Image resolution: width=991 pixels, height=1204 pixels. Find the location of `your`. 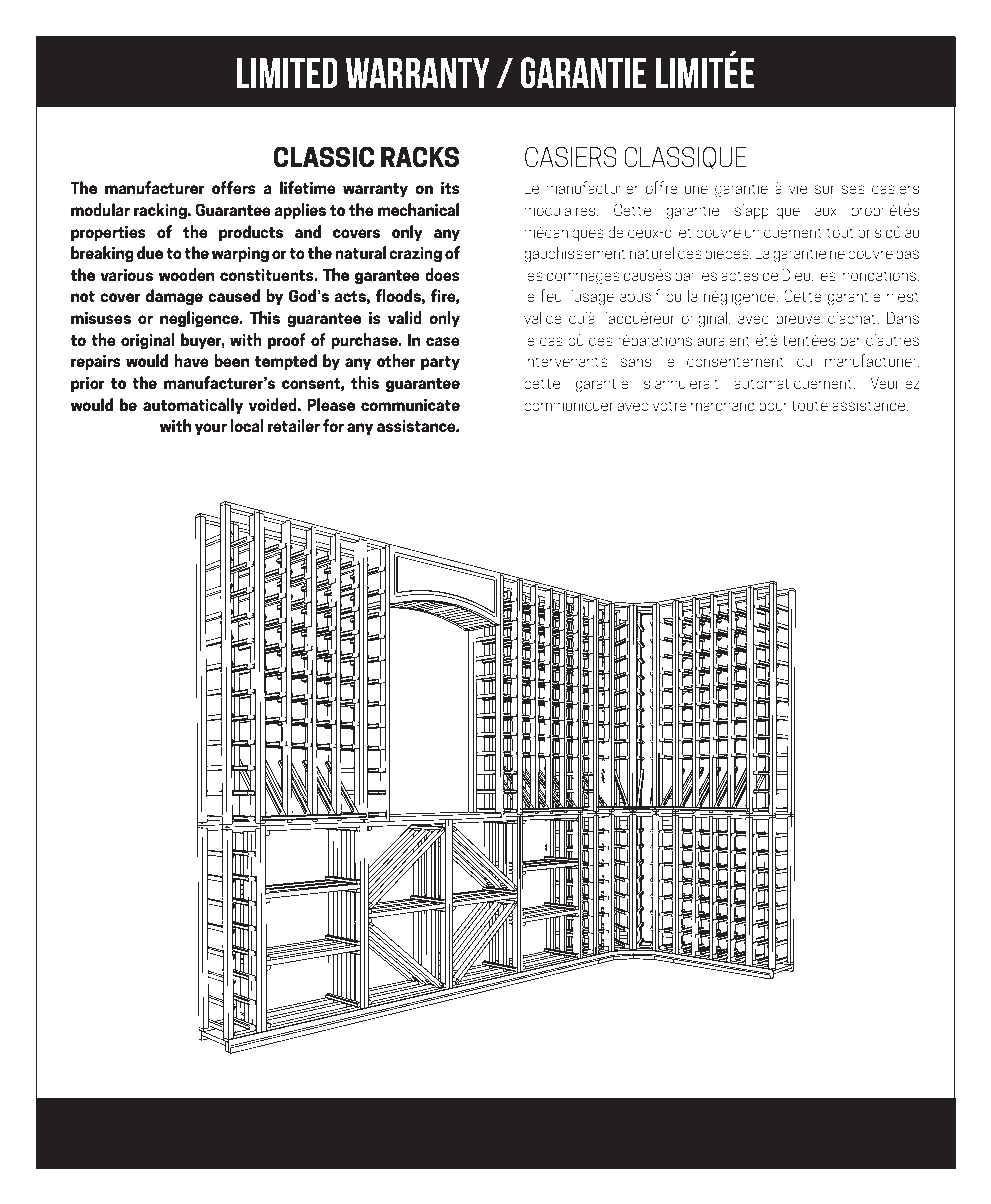

your is located at coordinates (211, 429).
